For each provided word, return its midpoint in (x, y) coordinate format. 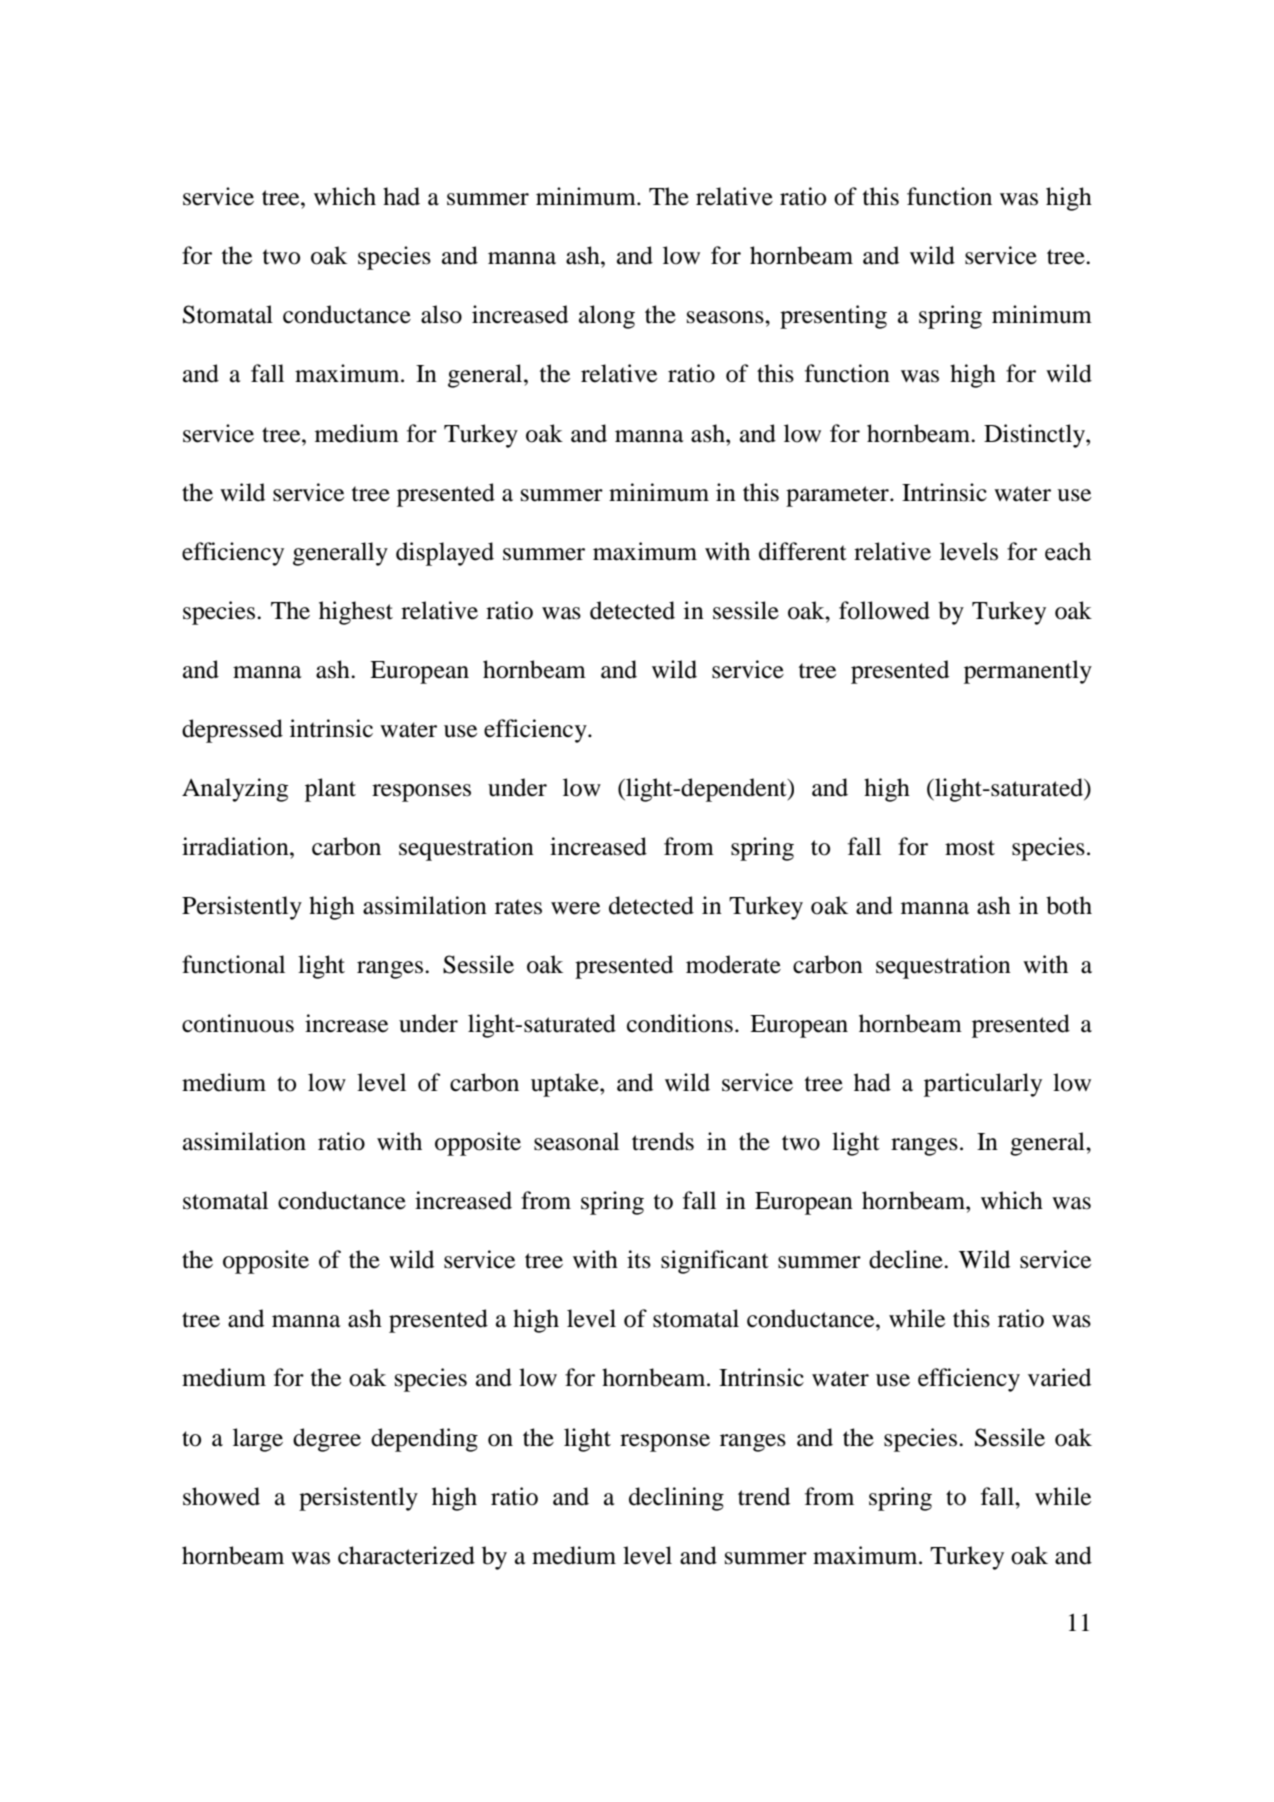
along (607, 317)
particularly (983, 1085)
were (575, 908)
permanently (1028, 672)
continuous (238, 1023)
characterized (406, 1555)
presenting (833, 317)
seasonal (576, 1141)
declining (676, 1499)
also (441, 314)
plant (330, 790)
